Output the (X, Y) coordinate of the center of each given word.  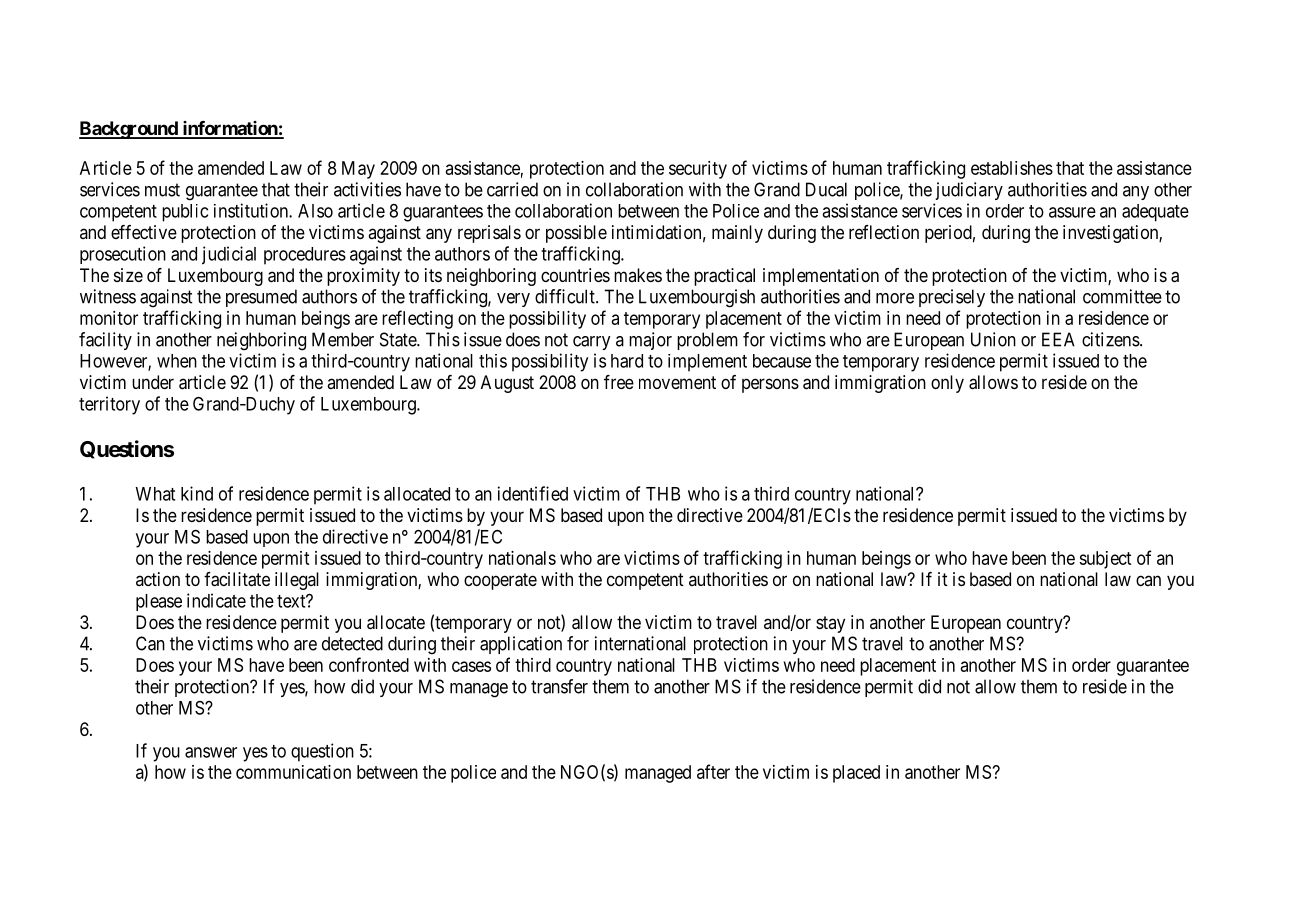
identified (533, 493)
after (713, 771)
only (947, 384)
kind (197, 493)
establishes (1012, 168)
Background (129, 130)
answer (211, 752)
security (698, 170)
